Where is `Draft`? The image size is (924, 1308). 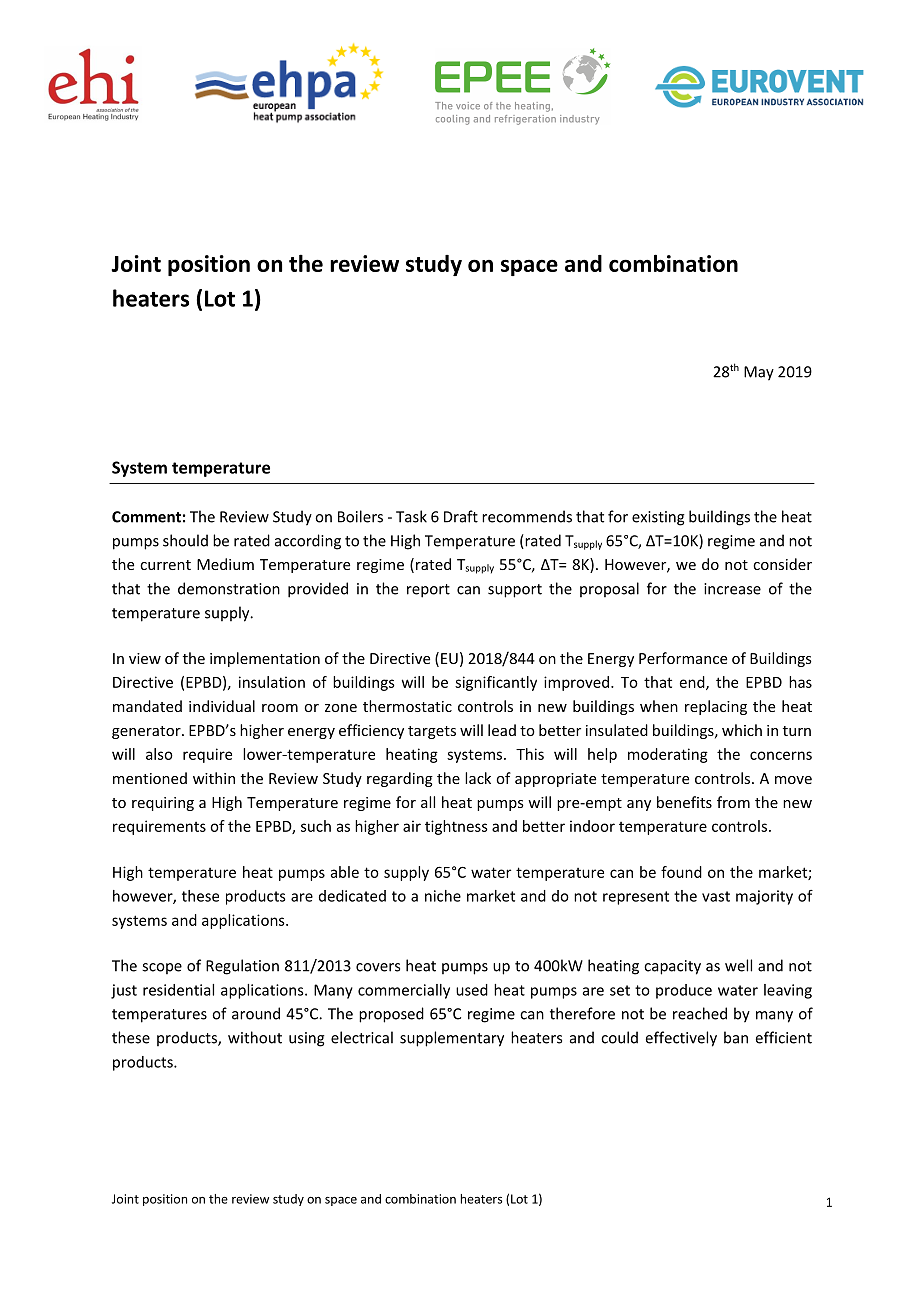
Draft is located at coordinates (461, 516).
